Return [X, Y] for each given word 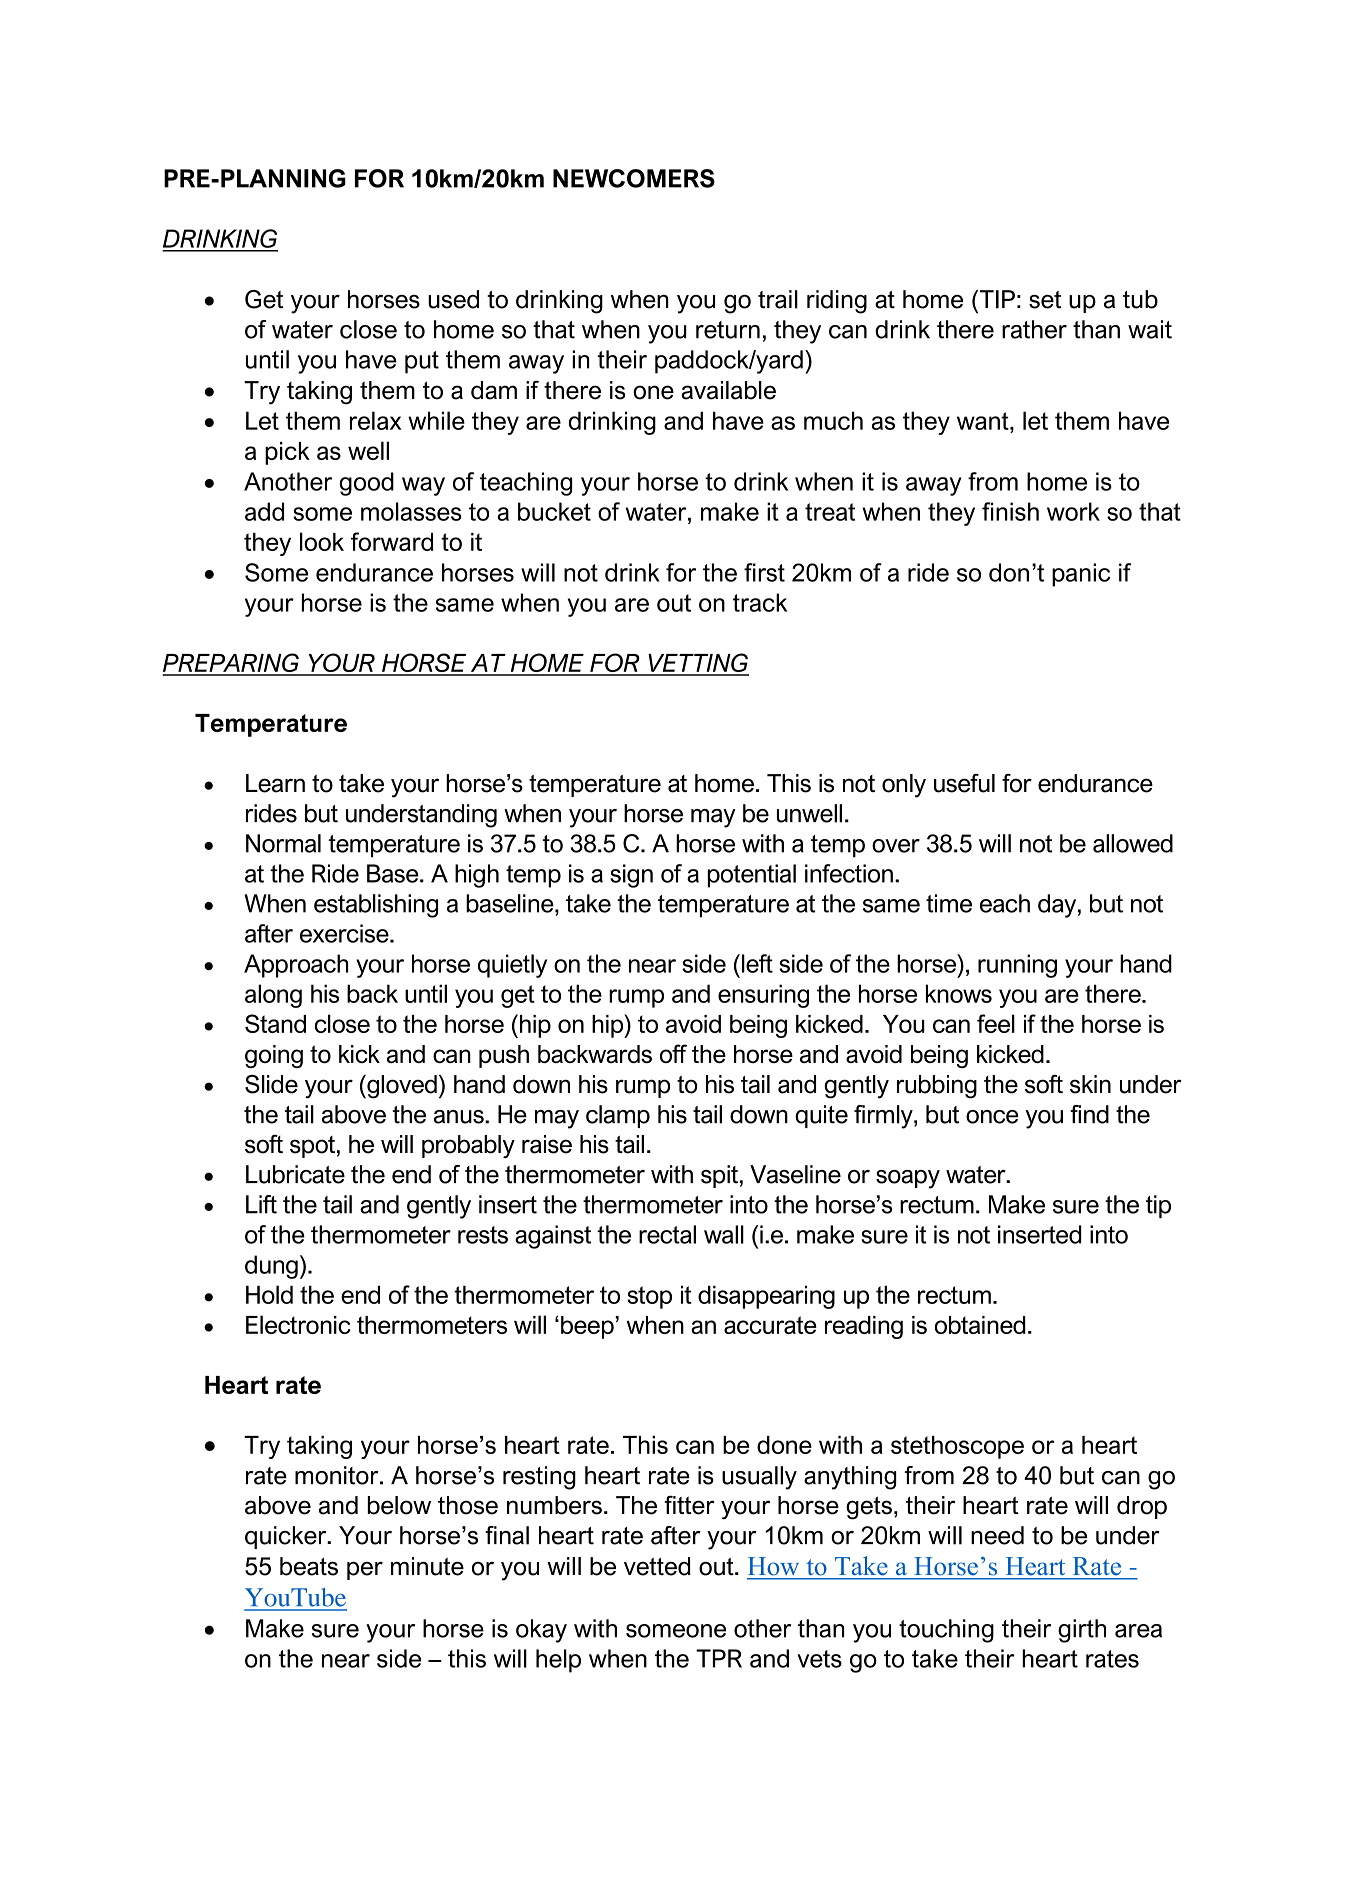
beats [309, 1566]
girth [1082, 1631]
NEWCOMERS [634, 178]
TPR [719, 1658]
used [453, 299]
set [1045, 300]
